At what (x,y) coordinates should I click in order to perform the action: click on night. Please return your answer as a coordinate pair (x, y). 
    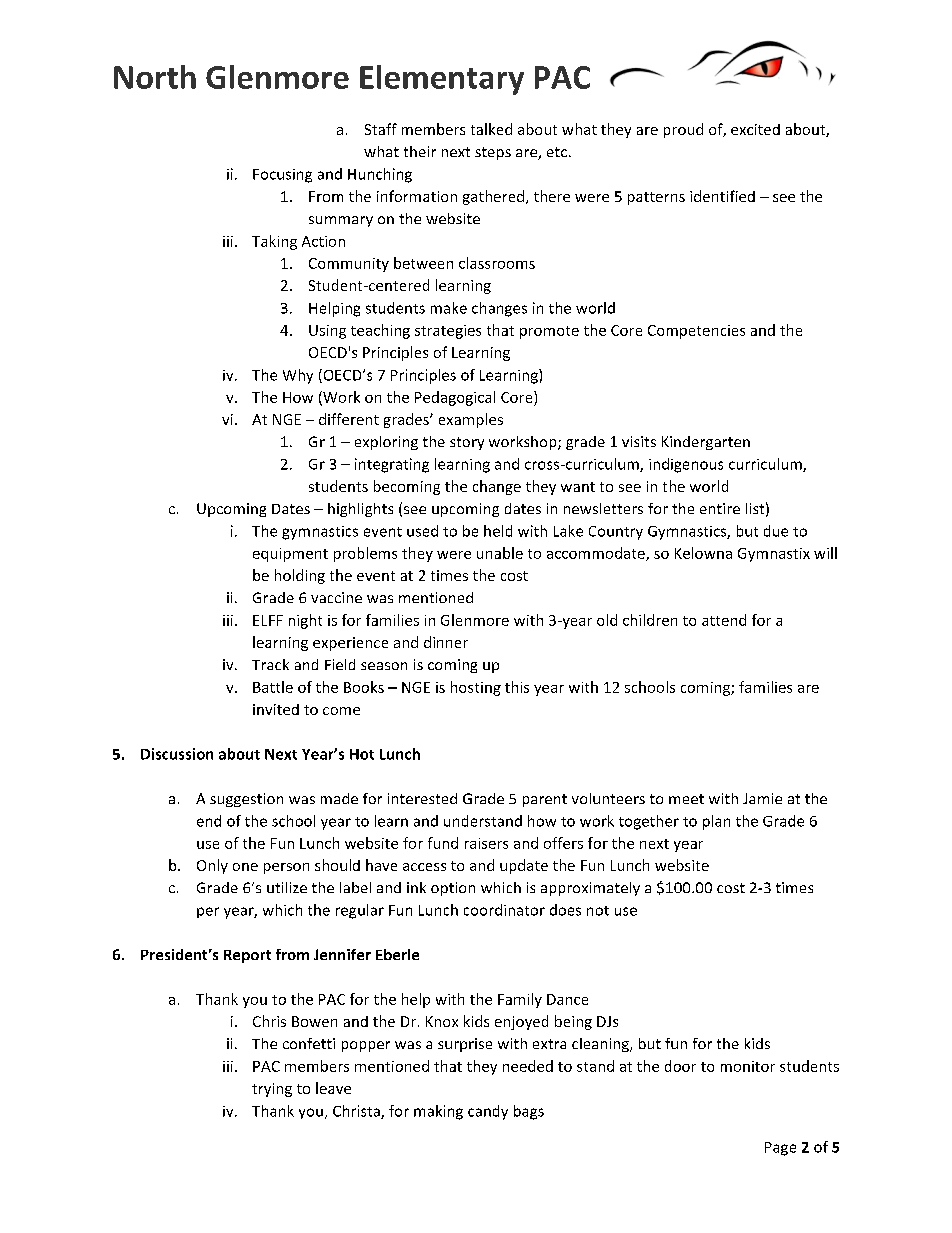
    Looking at the image, I should click on (305, 621).
